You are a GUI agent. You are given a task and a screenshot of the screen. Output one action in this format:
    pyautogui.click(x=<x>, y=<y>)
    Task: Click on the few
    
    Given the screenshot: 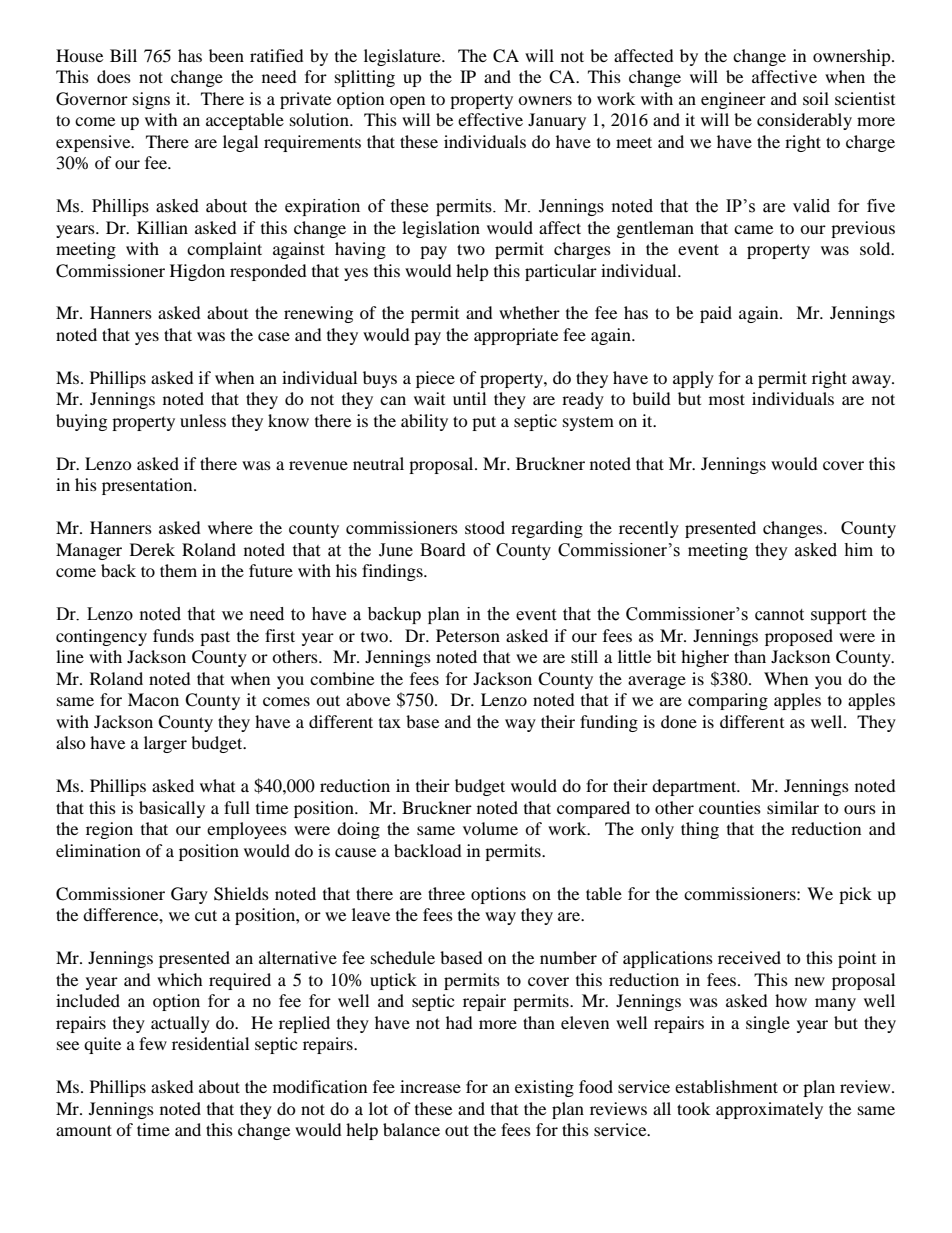 What is the action you would take?
    pyautogui.click(x=153, y=1043)
